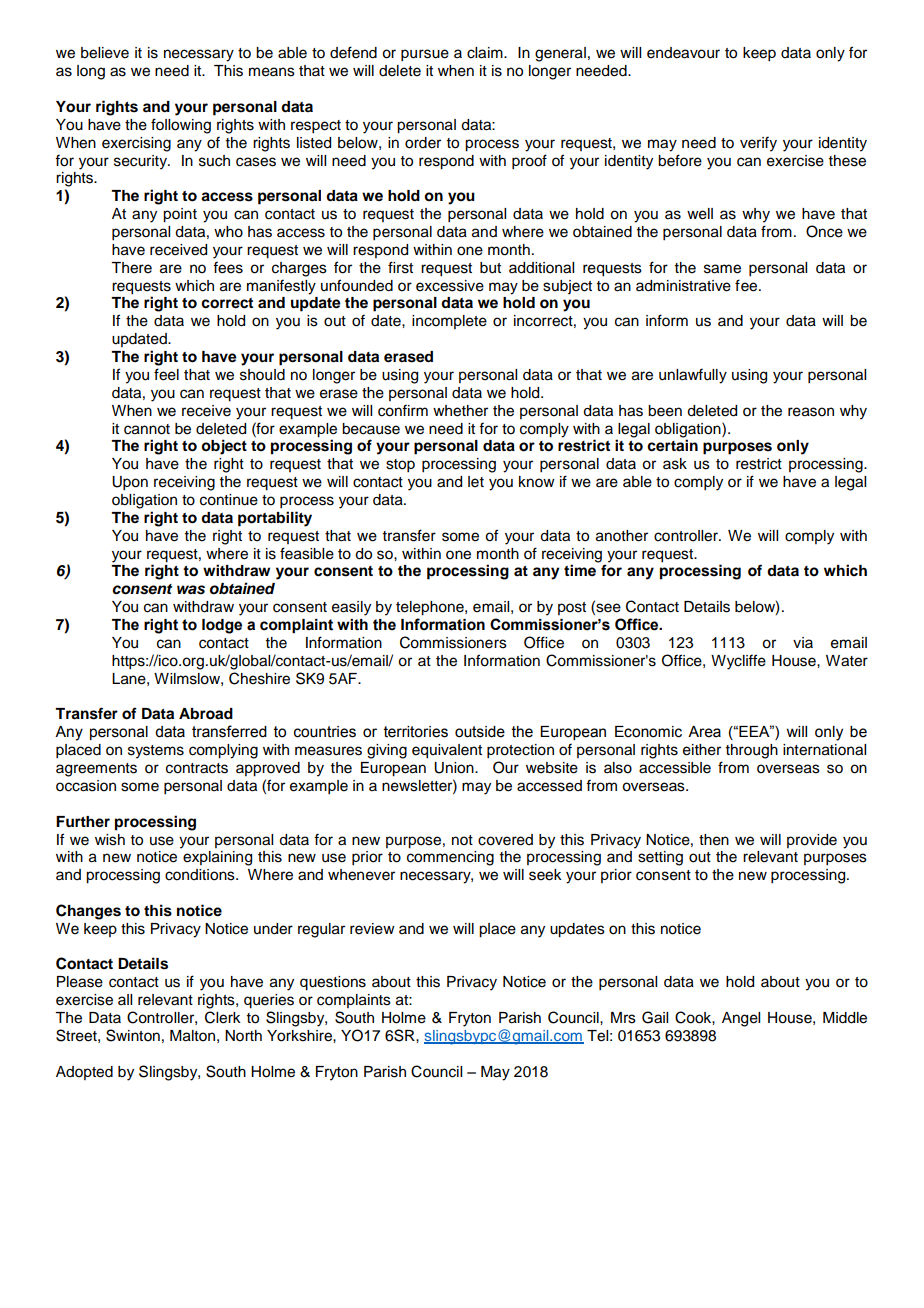  What do you see at coordinates (803, 642) in the document?
I see `via` at bounding box center [803, 642].
